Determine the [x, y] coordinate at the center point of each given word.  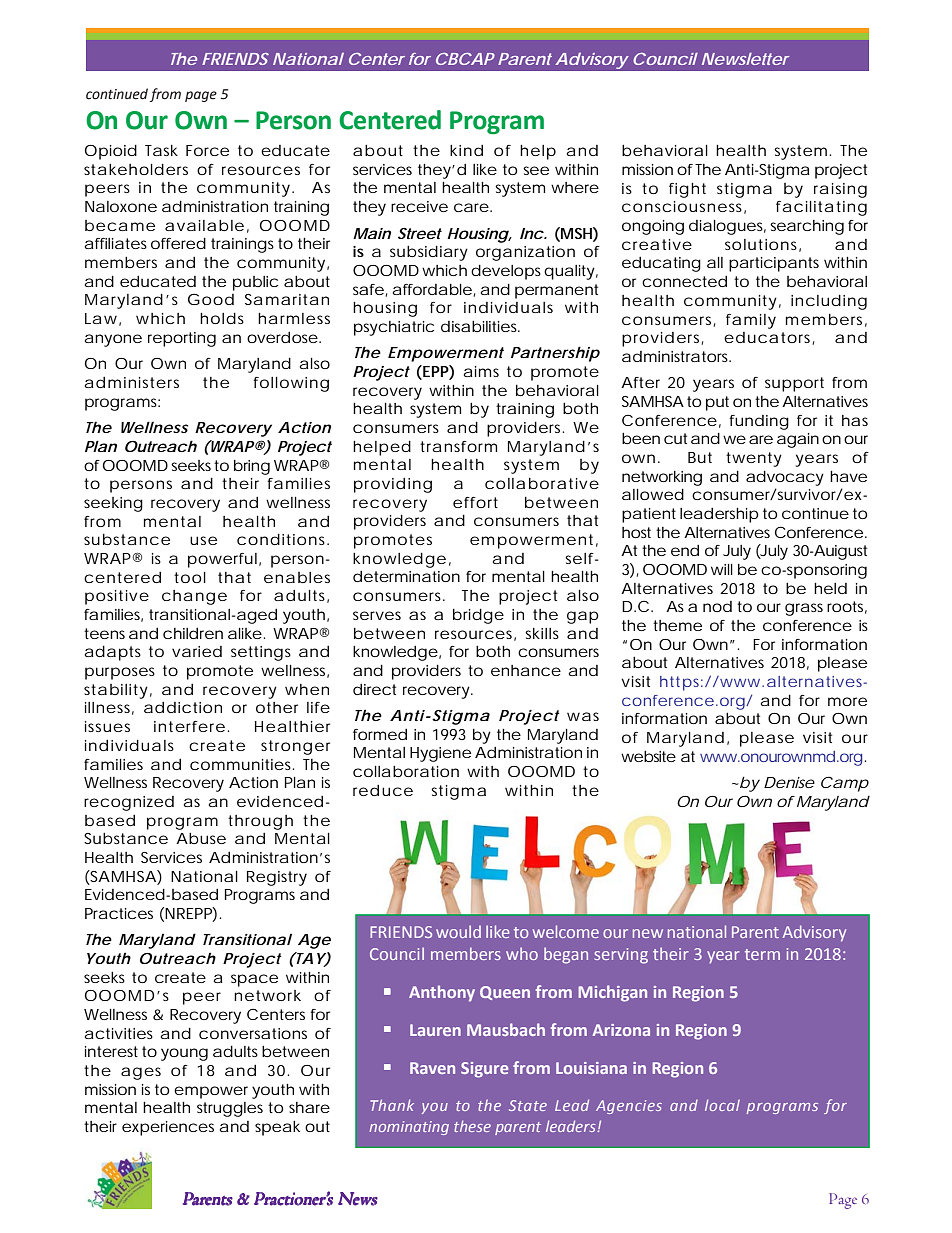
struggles [230, 1109]
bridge [478, 616]
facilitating [821, 208]
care [471, 207]
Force [207, 150]
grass [804, 609]
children [193, 633]
